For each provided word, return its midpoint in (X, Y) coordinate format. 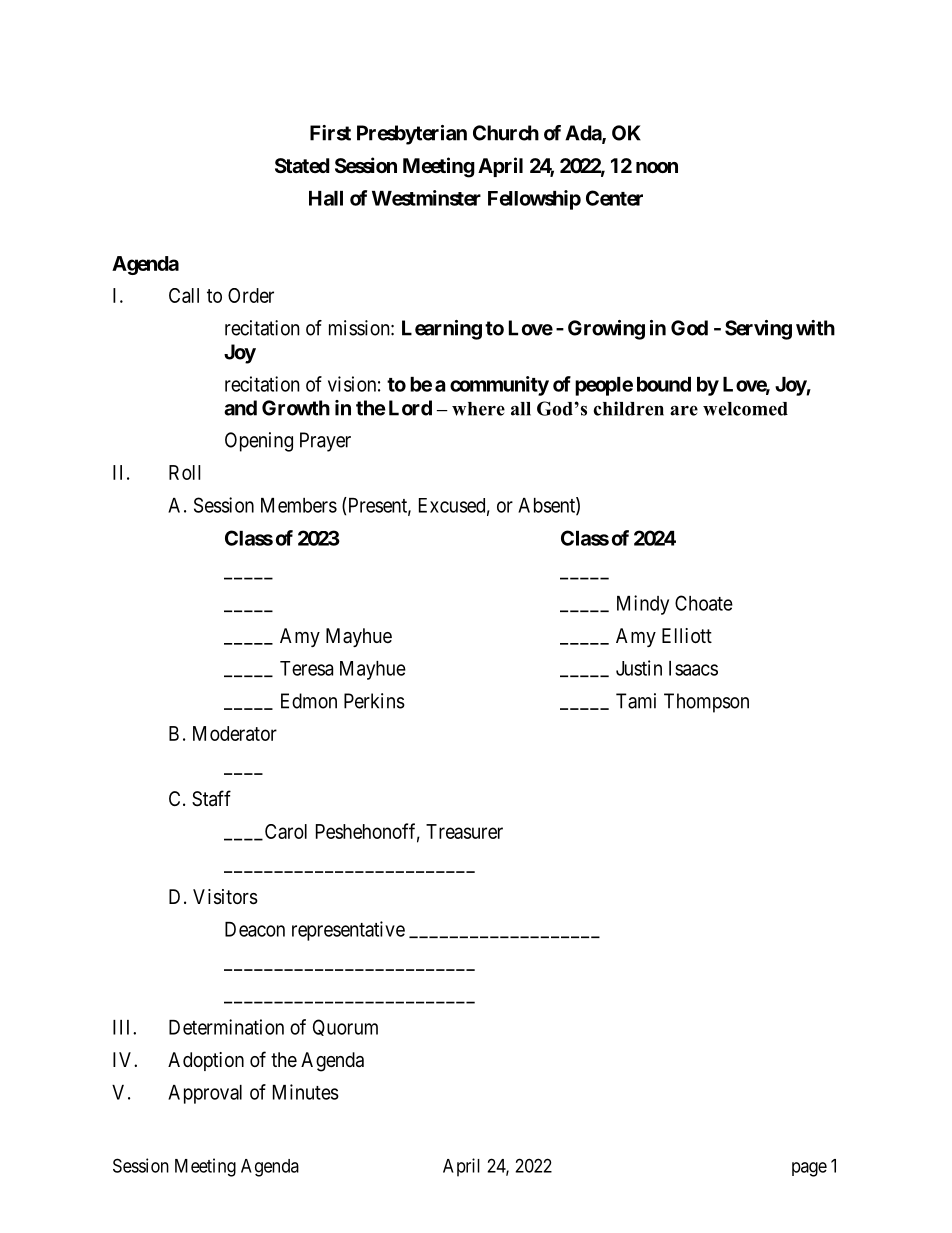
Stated (302, 165)
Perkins (374, 701)
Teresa (306, 668)
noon (657, 167)
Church (506, 133)
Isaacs (693, 668)
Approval (205, 1094)
